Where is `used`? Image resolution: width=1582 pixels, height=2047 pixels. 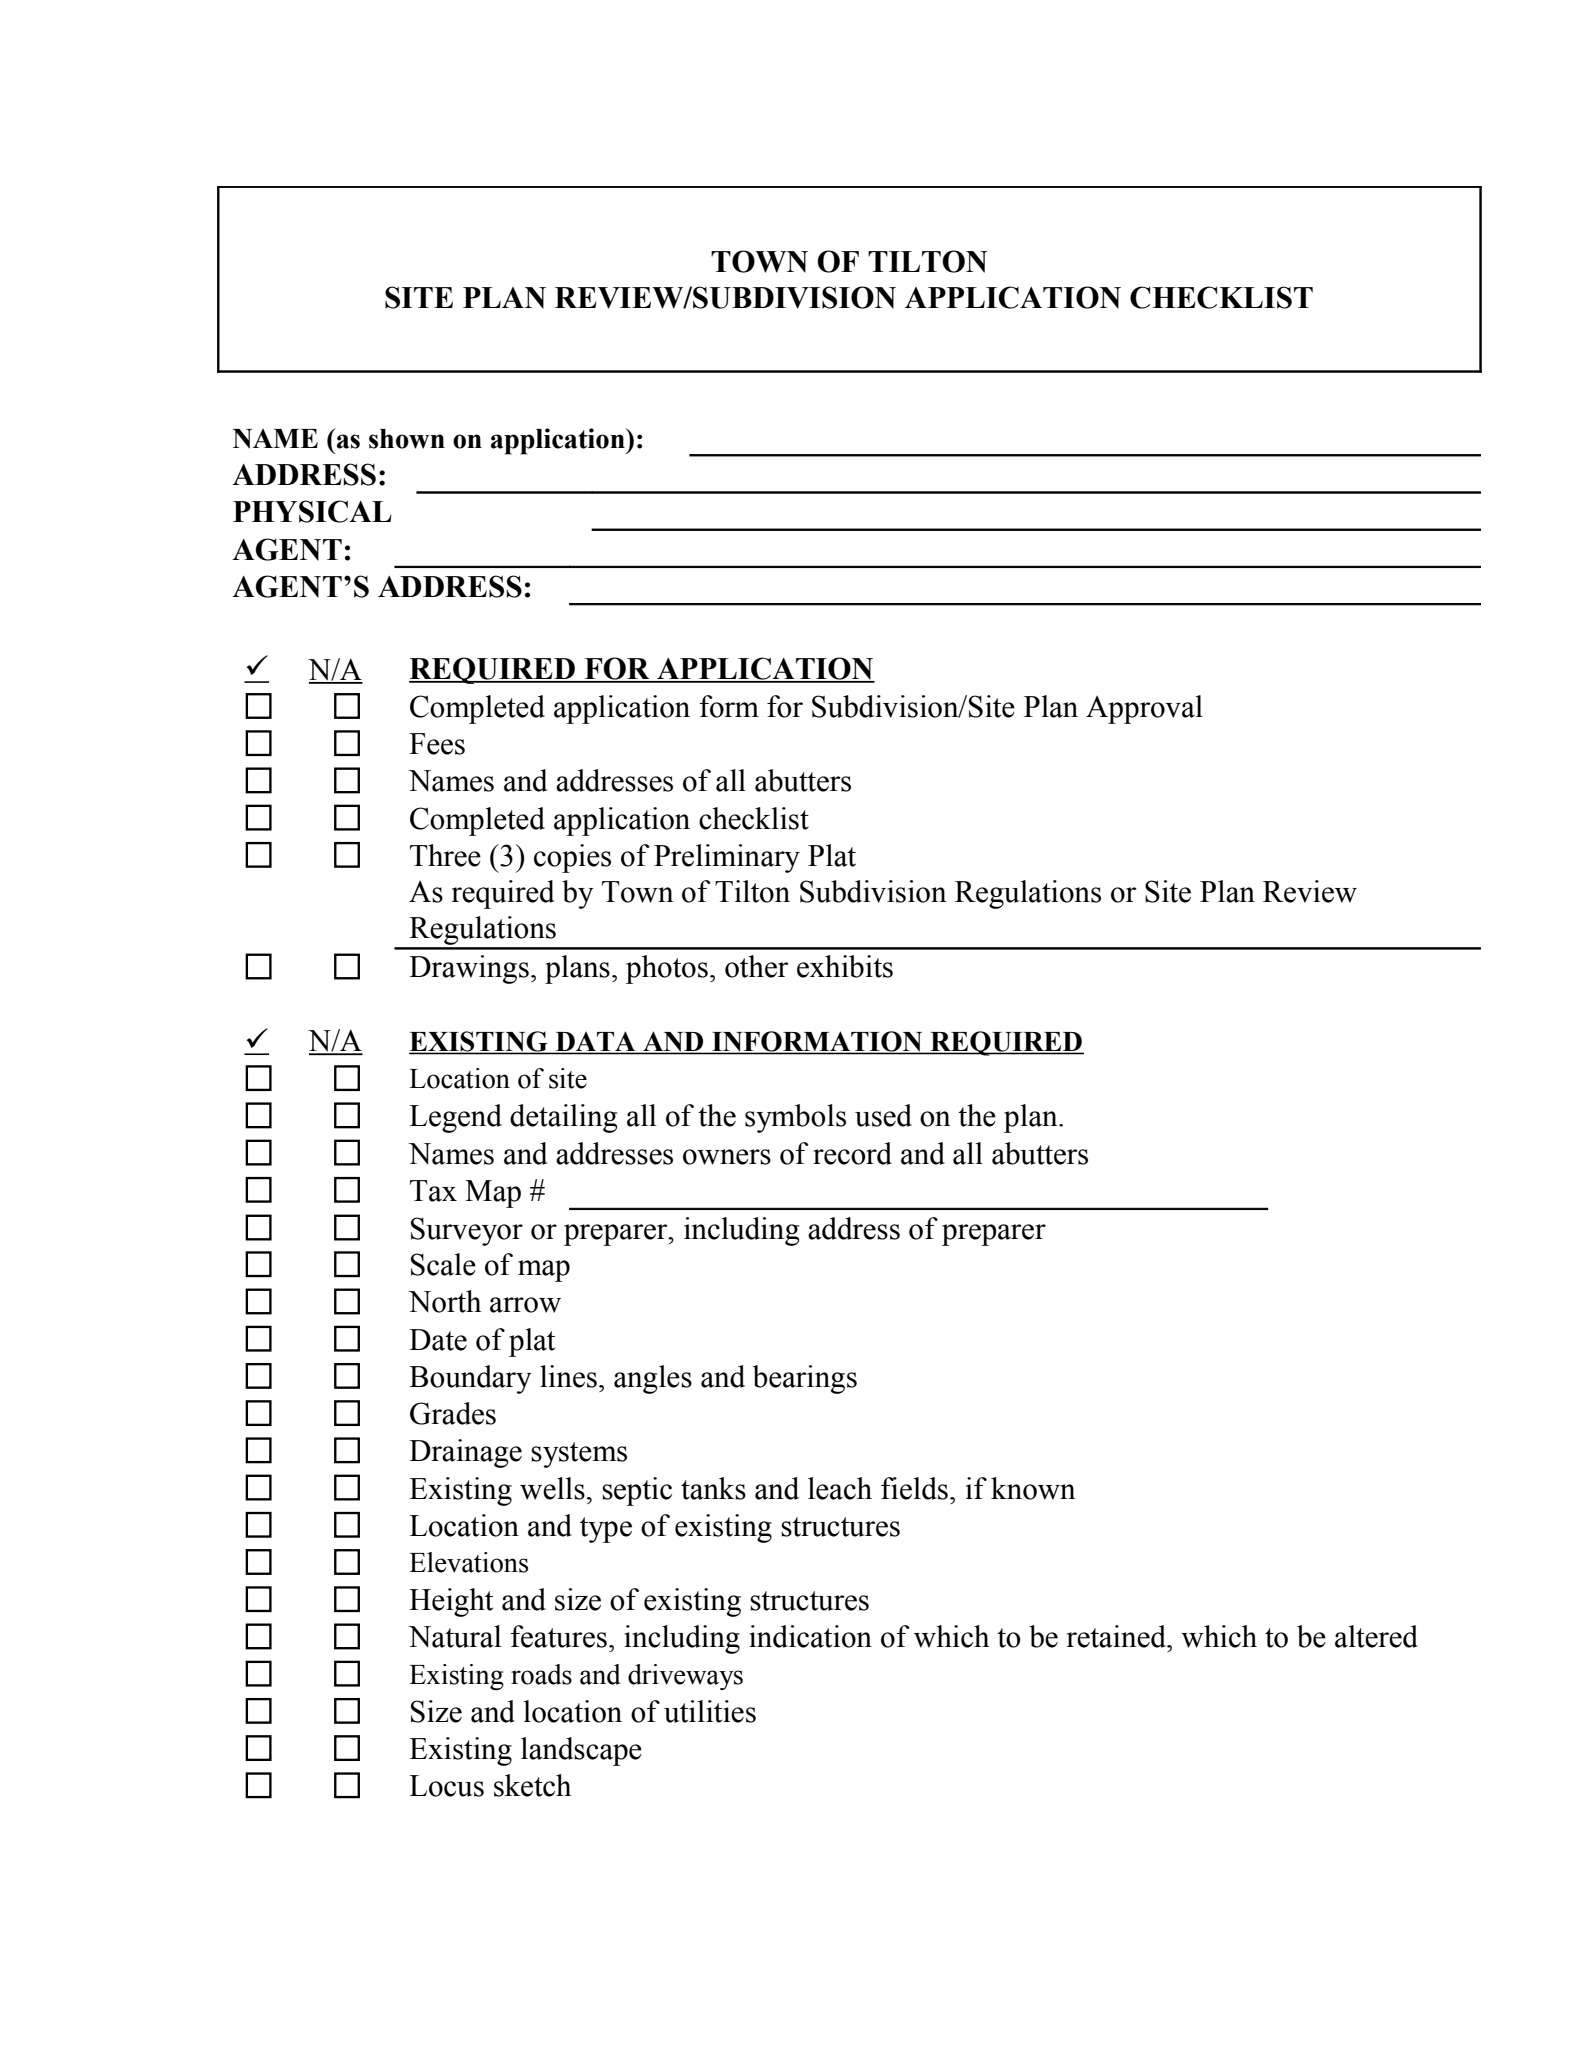 used is located at coordinates (883, 1115).
